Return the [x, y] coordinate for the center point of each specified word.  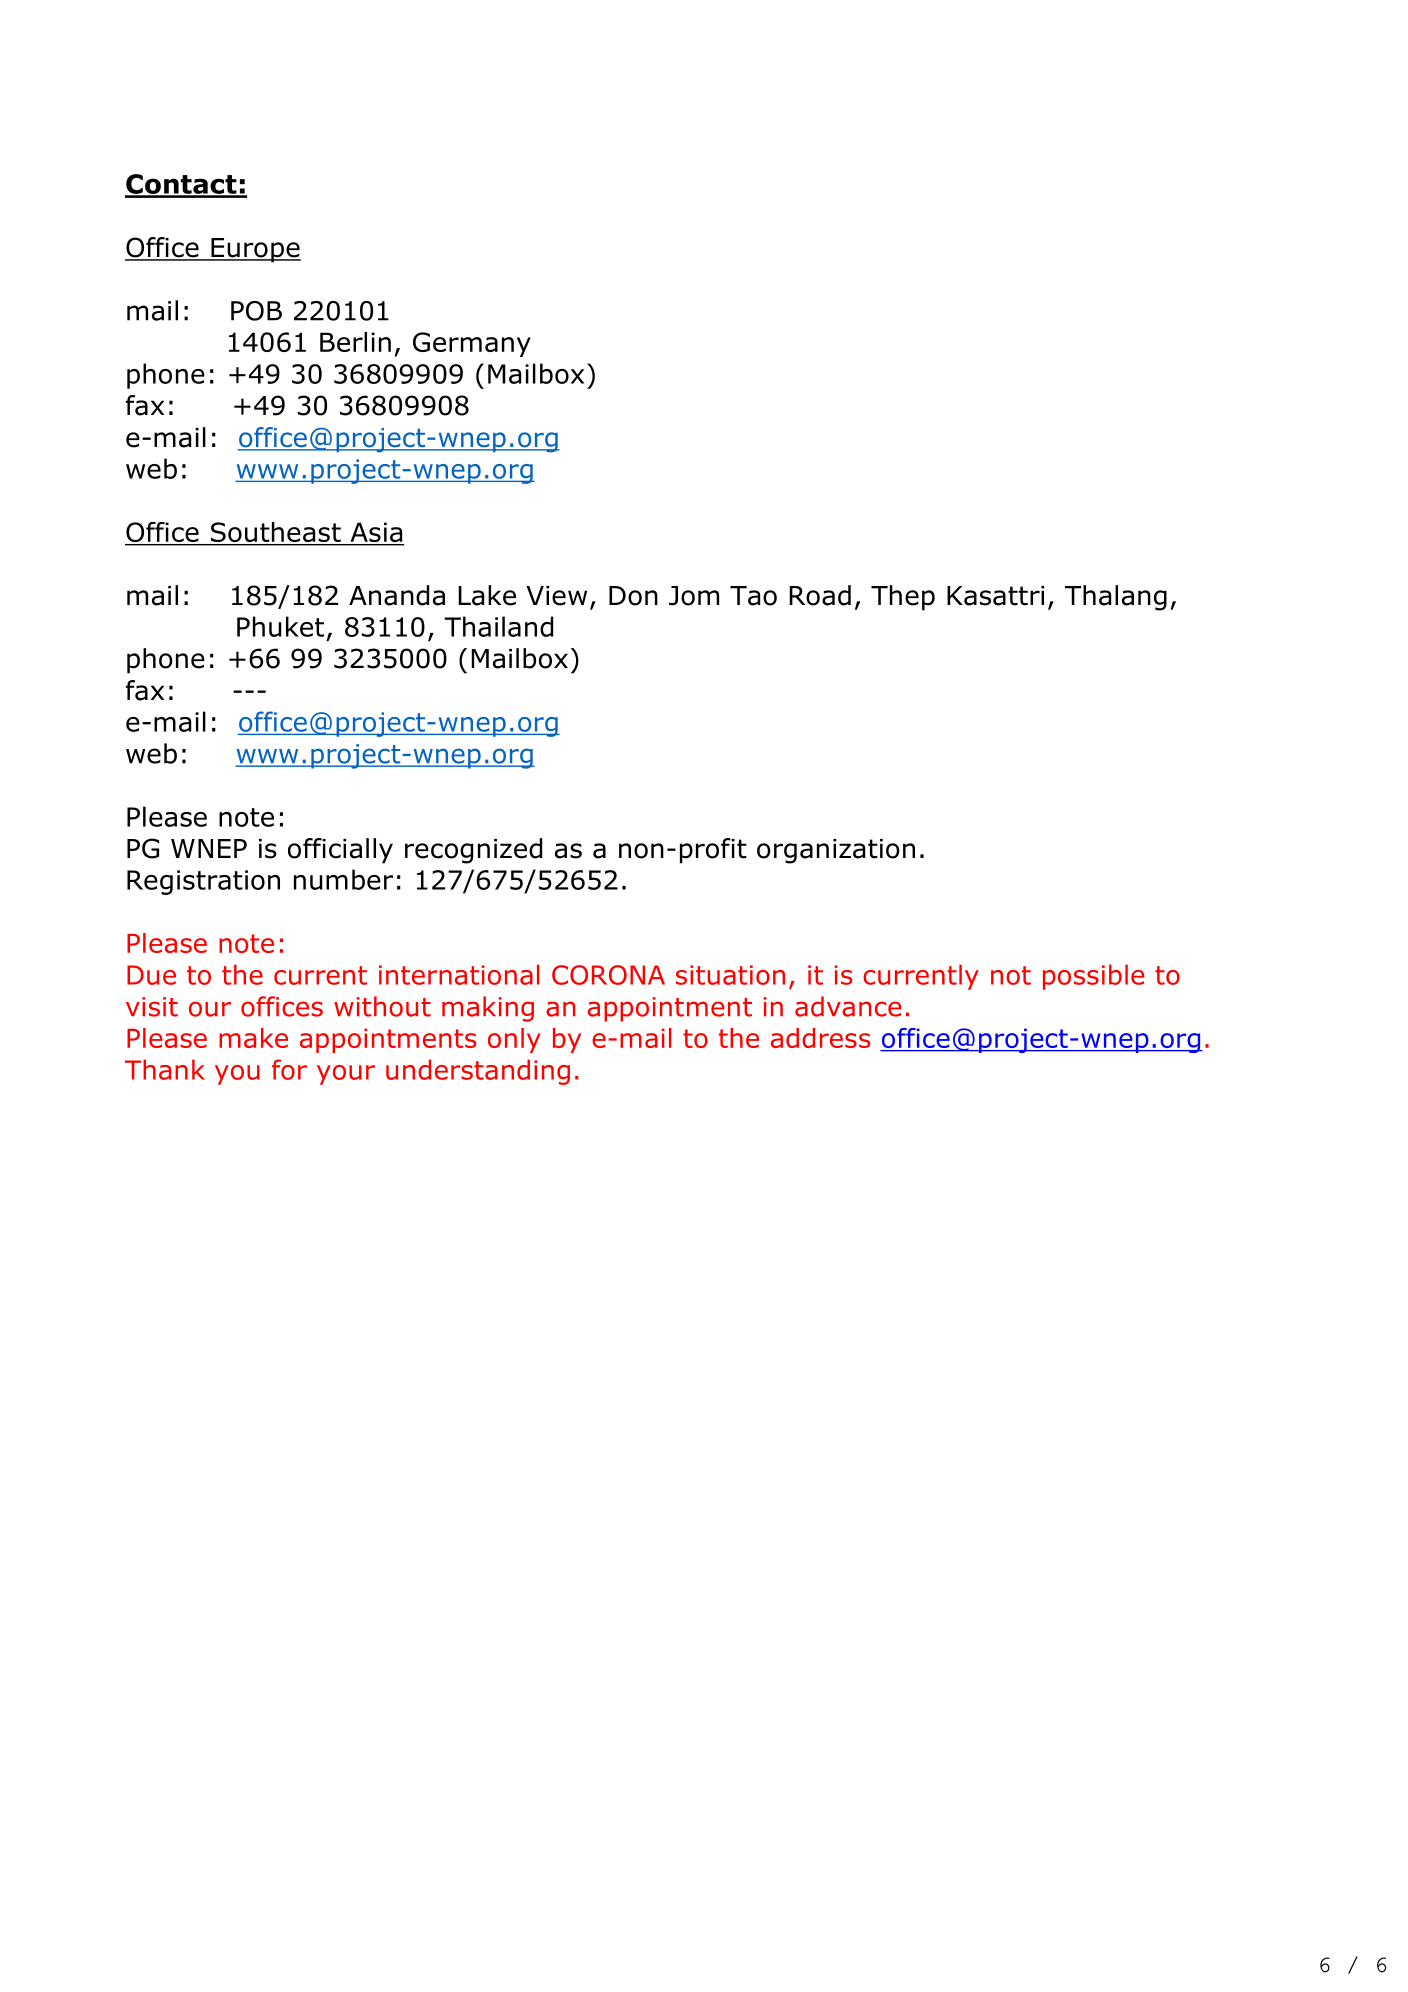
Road [820, 595]
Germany [472, 344]
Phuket [280, 626]
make [253, 1038]
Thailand [498, 626]
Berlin [355, 342]
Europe [255, 250]
